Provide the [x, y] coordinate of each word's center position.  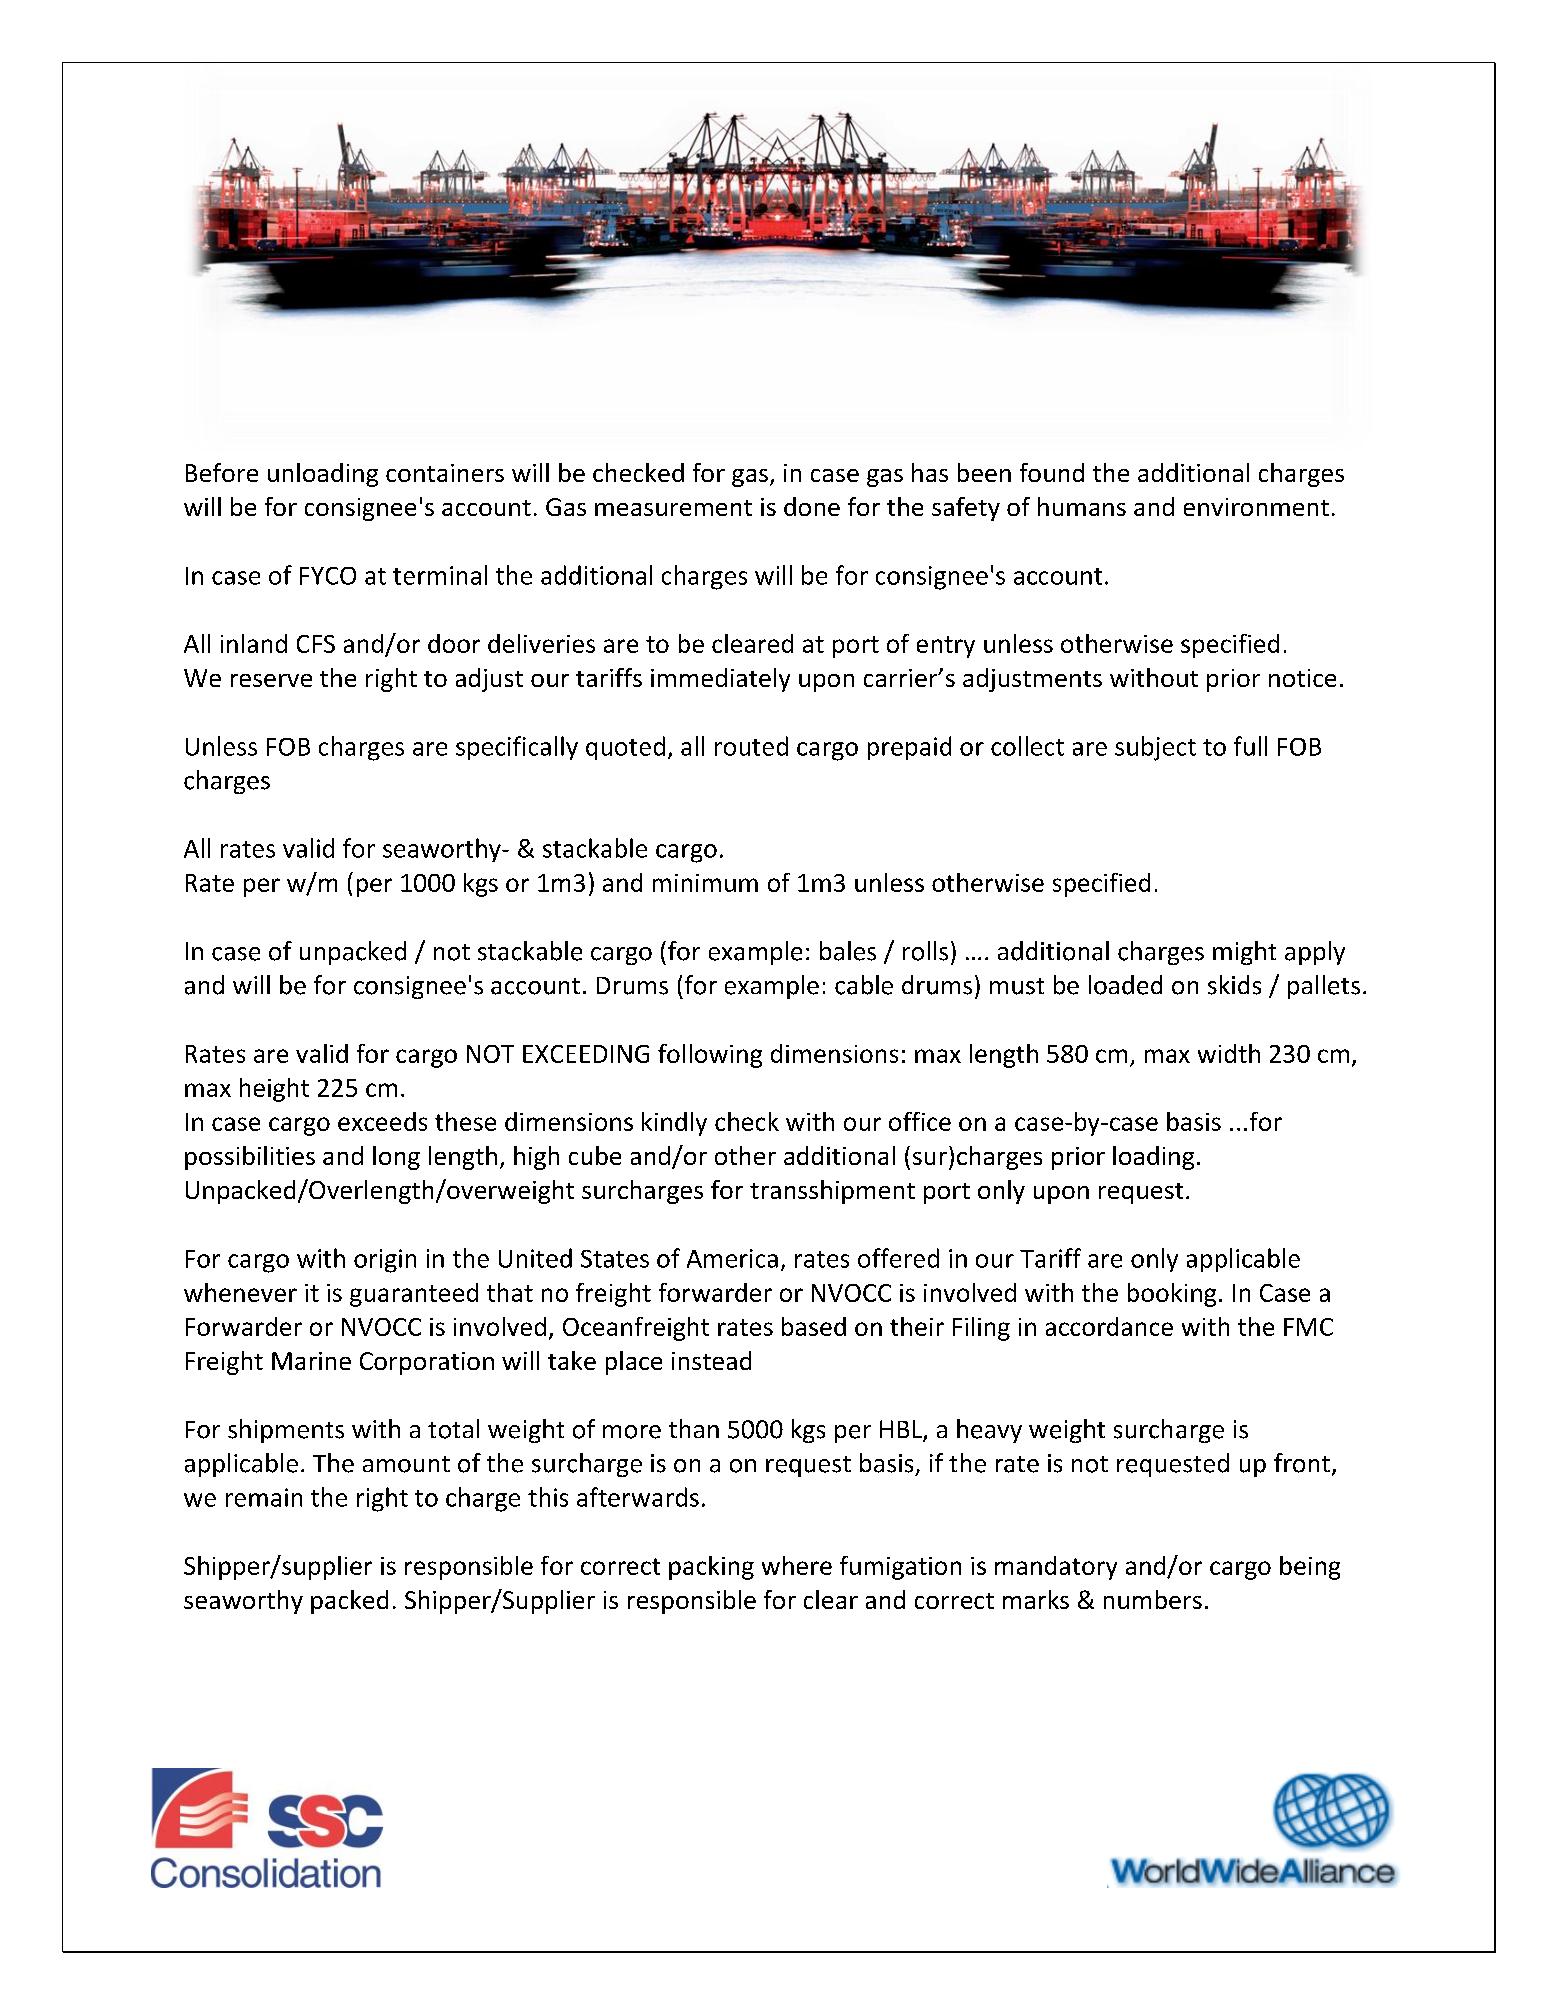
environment [1256, 507]
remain [264, 1497]
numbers [1153, 1599]
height [274, 1090]
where [797, 1565]
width [1229, 1053]
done [812, 506]
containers [445, 473]
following [710, 1056]
